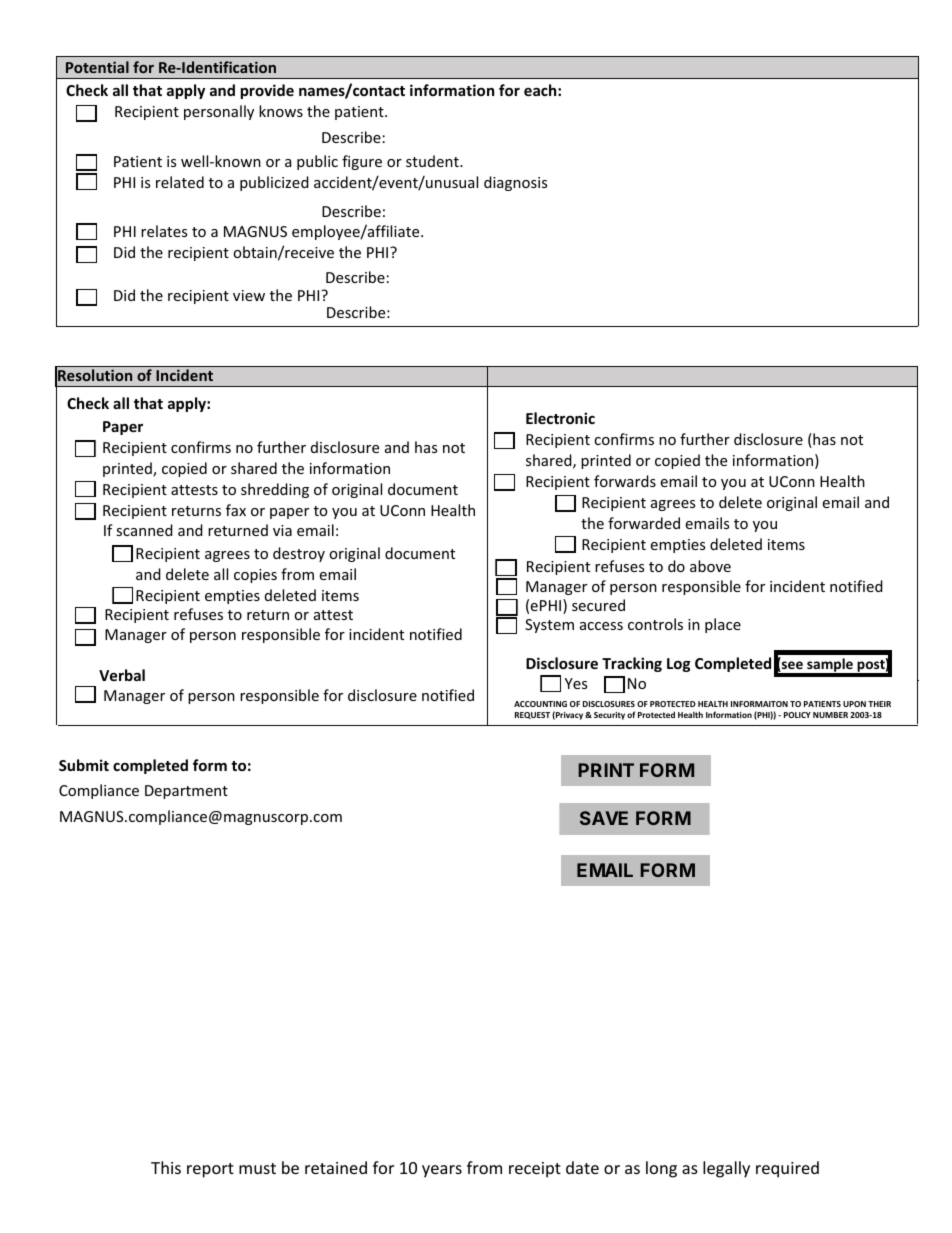 The height and width of the page is (1233, 952). Describe the element at coordinates (625, 481) in the page. I see `forwards` at that location.
